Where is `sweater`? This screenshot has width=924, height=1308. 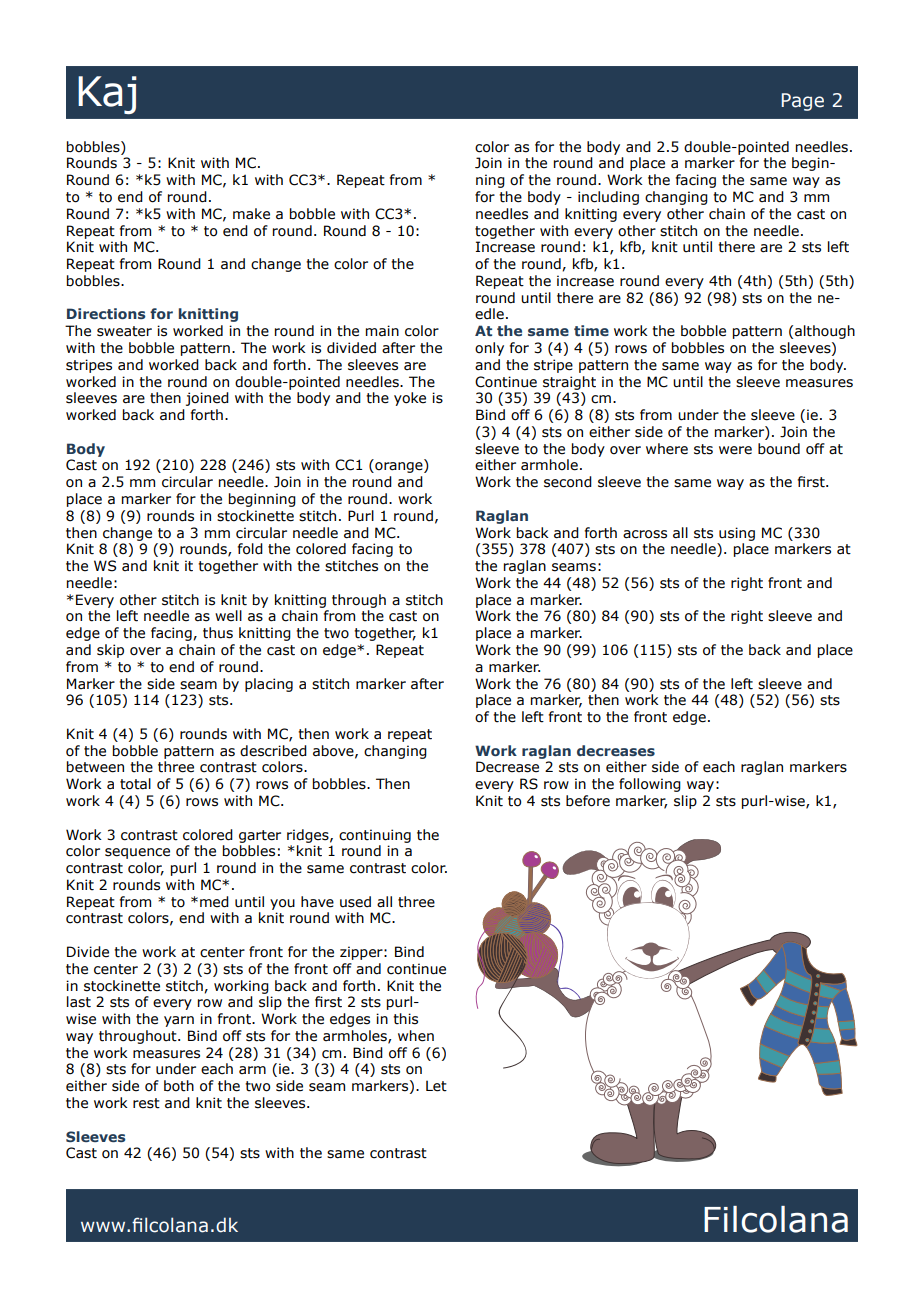
sweater is located at coordinates (124, 331).
